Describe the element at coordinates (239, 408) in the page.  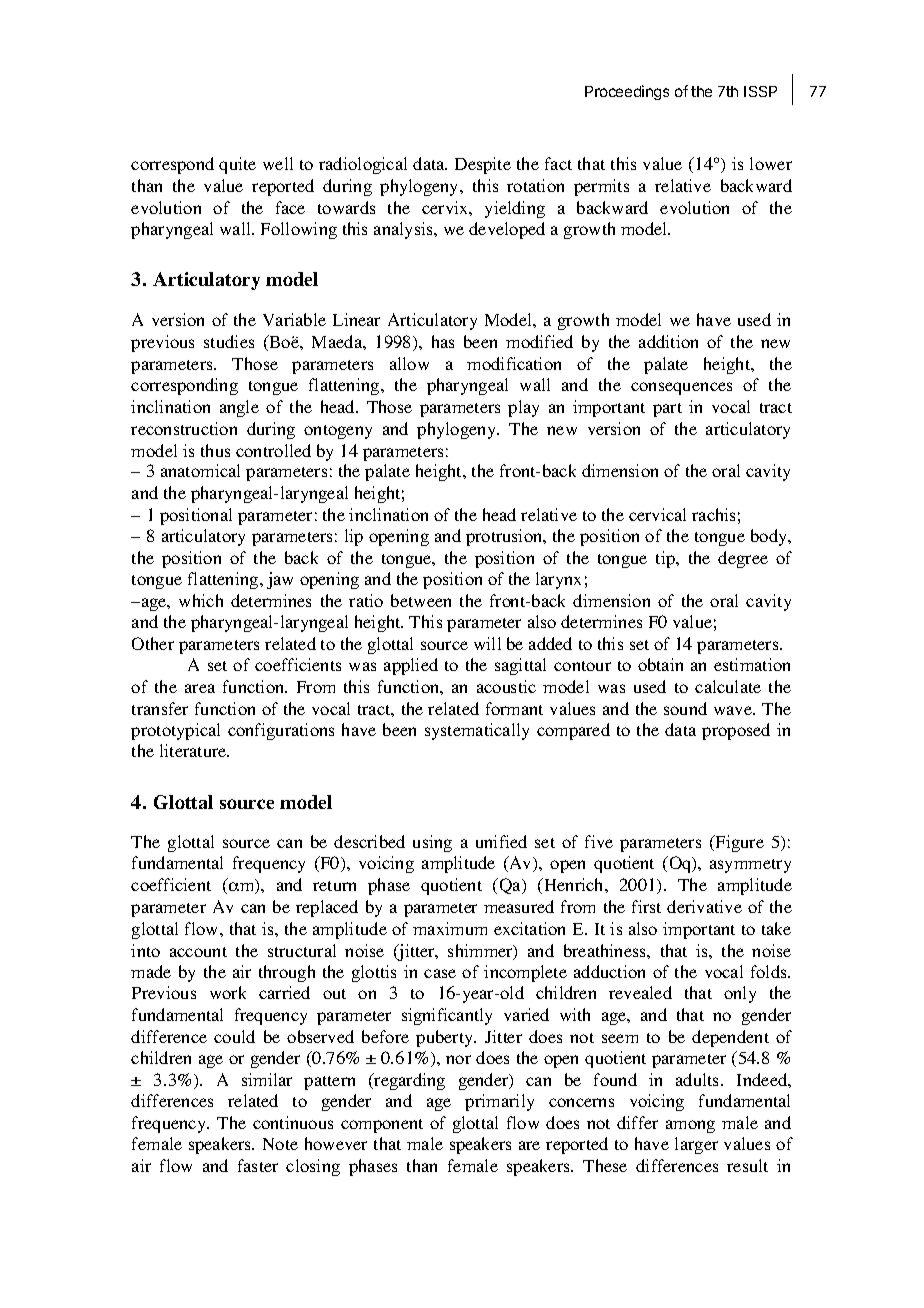
I see `angle` at that location.
